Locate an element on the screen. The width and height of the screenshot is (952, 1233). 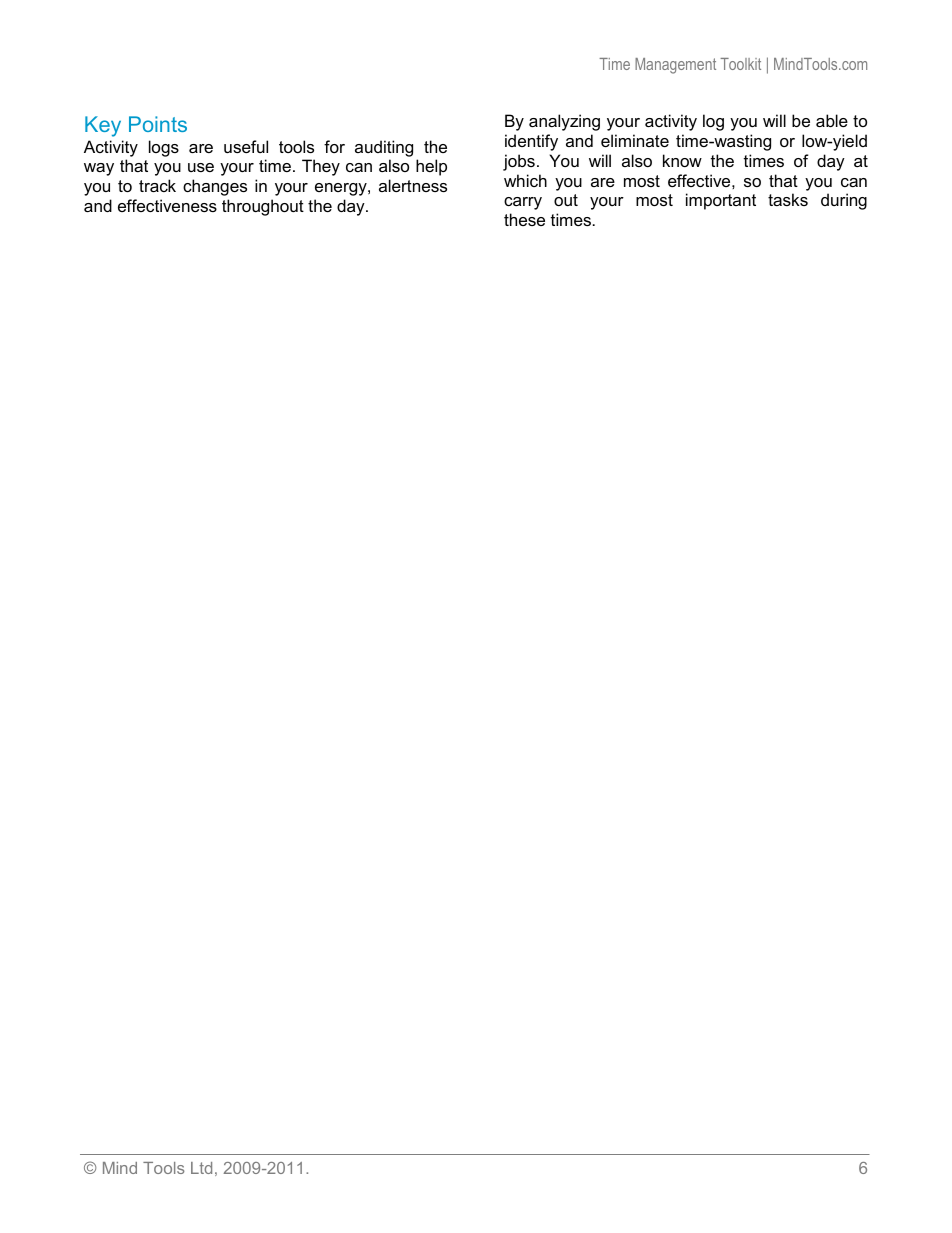
important is located at coordinates (721, 201).
